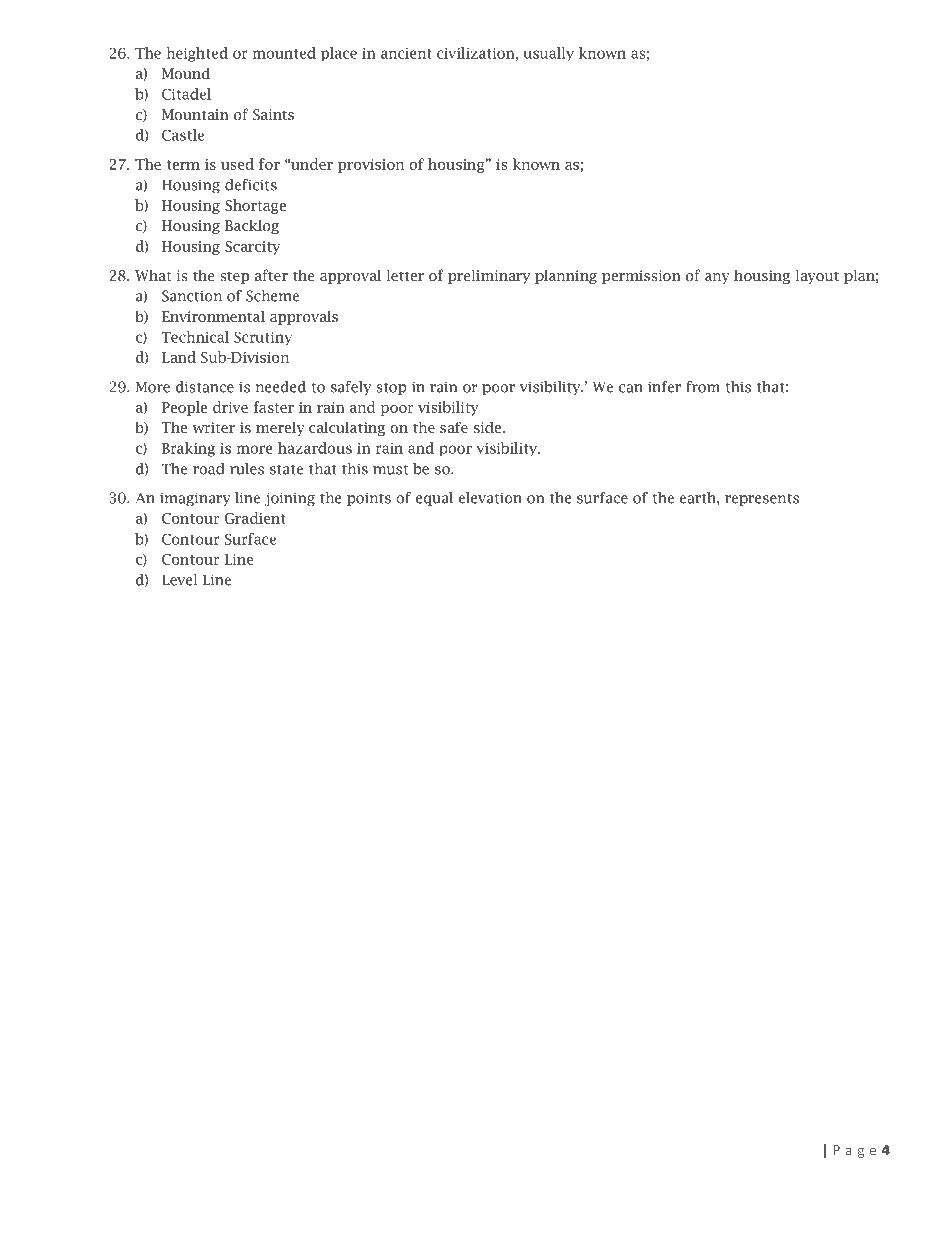 This screenshot has height=1233, width=952. What do you see at coordinates (717, 278) in the screenshot?
I see `any` at bounding box center [717, 278].
